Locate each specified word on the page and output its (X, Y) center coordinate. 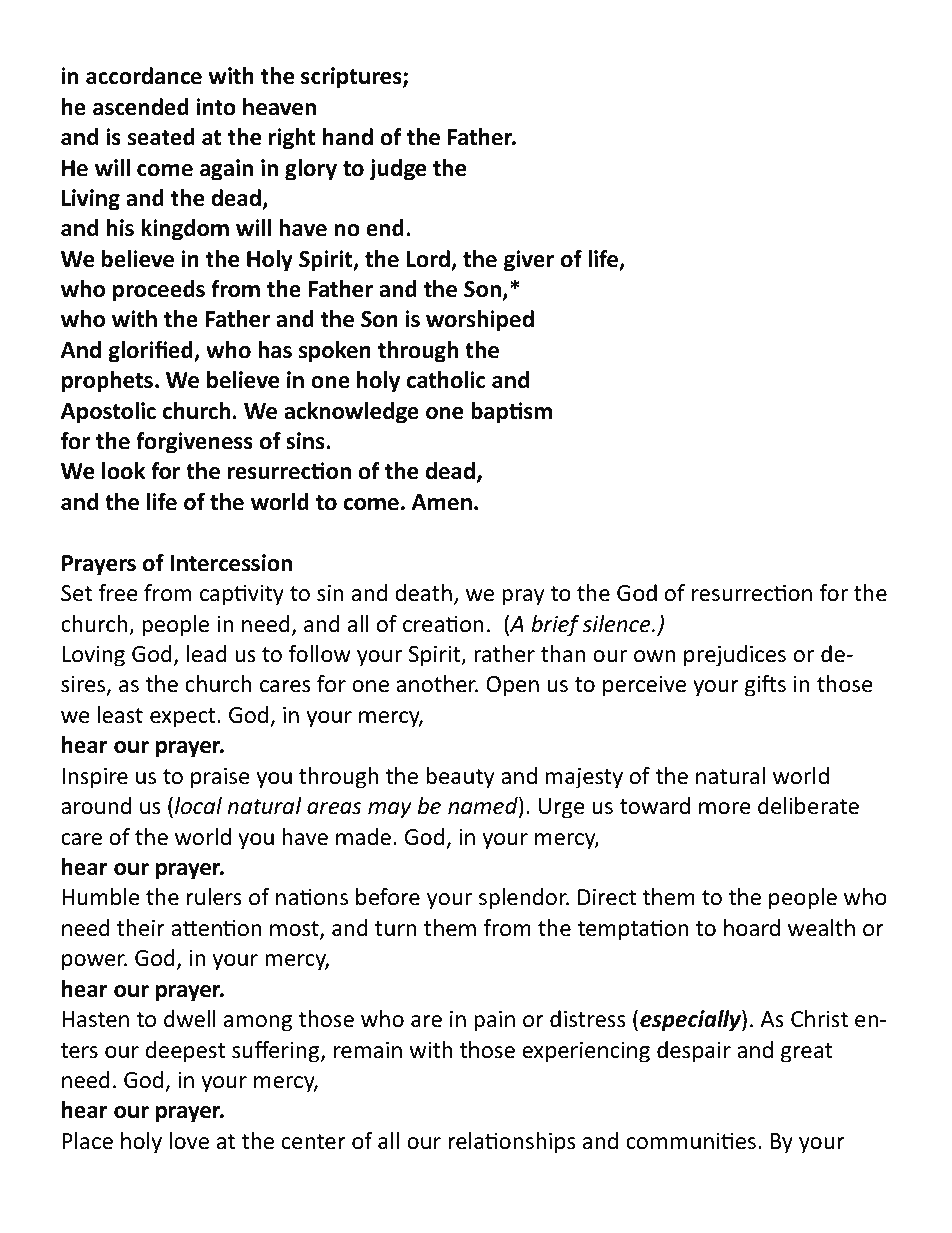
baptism (511, 413)
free (118, 593)
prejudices (735, 656)
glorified (151, 352)
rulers (214, 897)
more (725, 808)
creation (443, 624)
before (388, 897)
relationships (512, 1143)
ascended (141, 107)
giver (529, 261)
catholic (446, 380)
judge (397, 170)
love (189, 1141)
